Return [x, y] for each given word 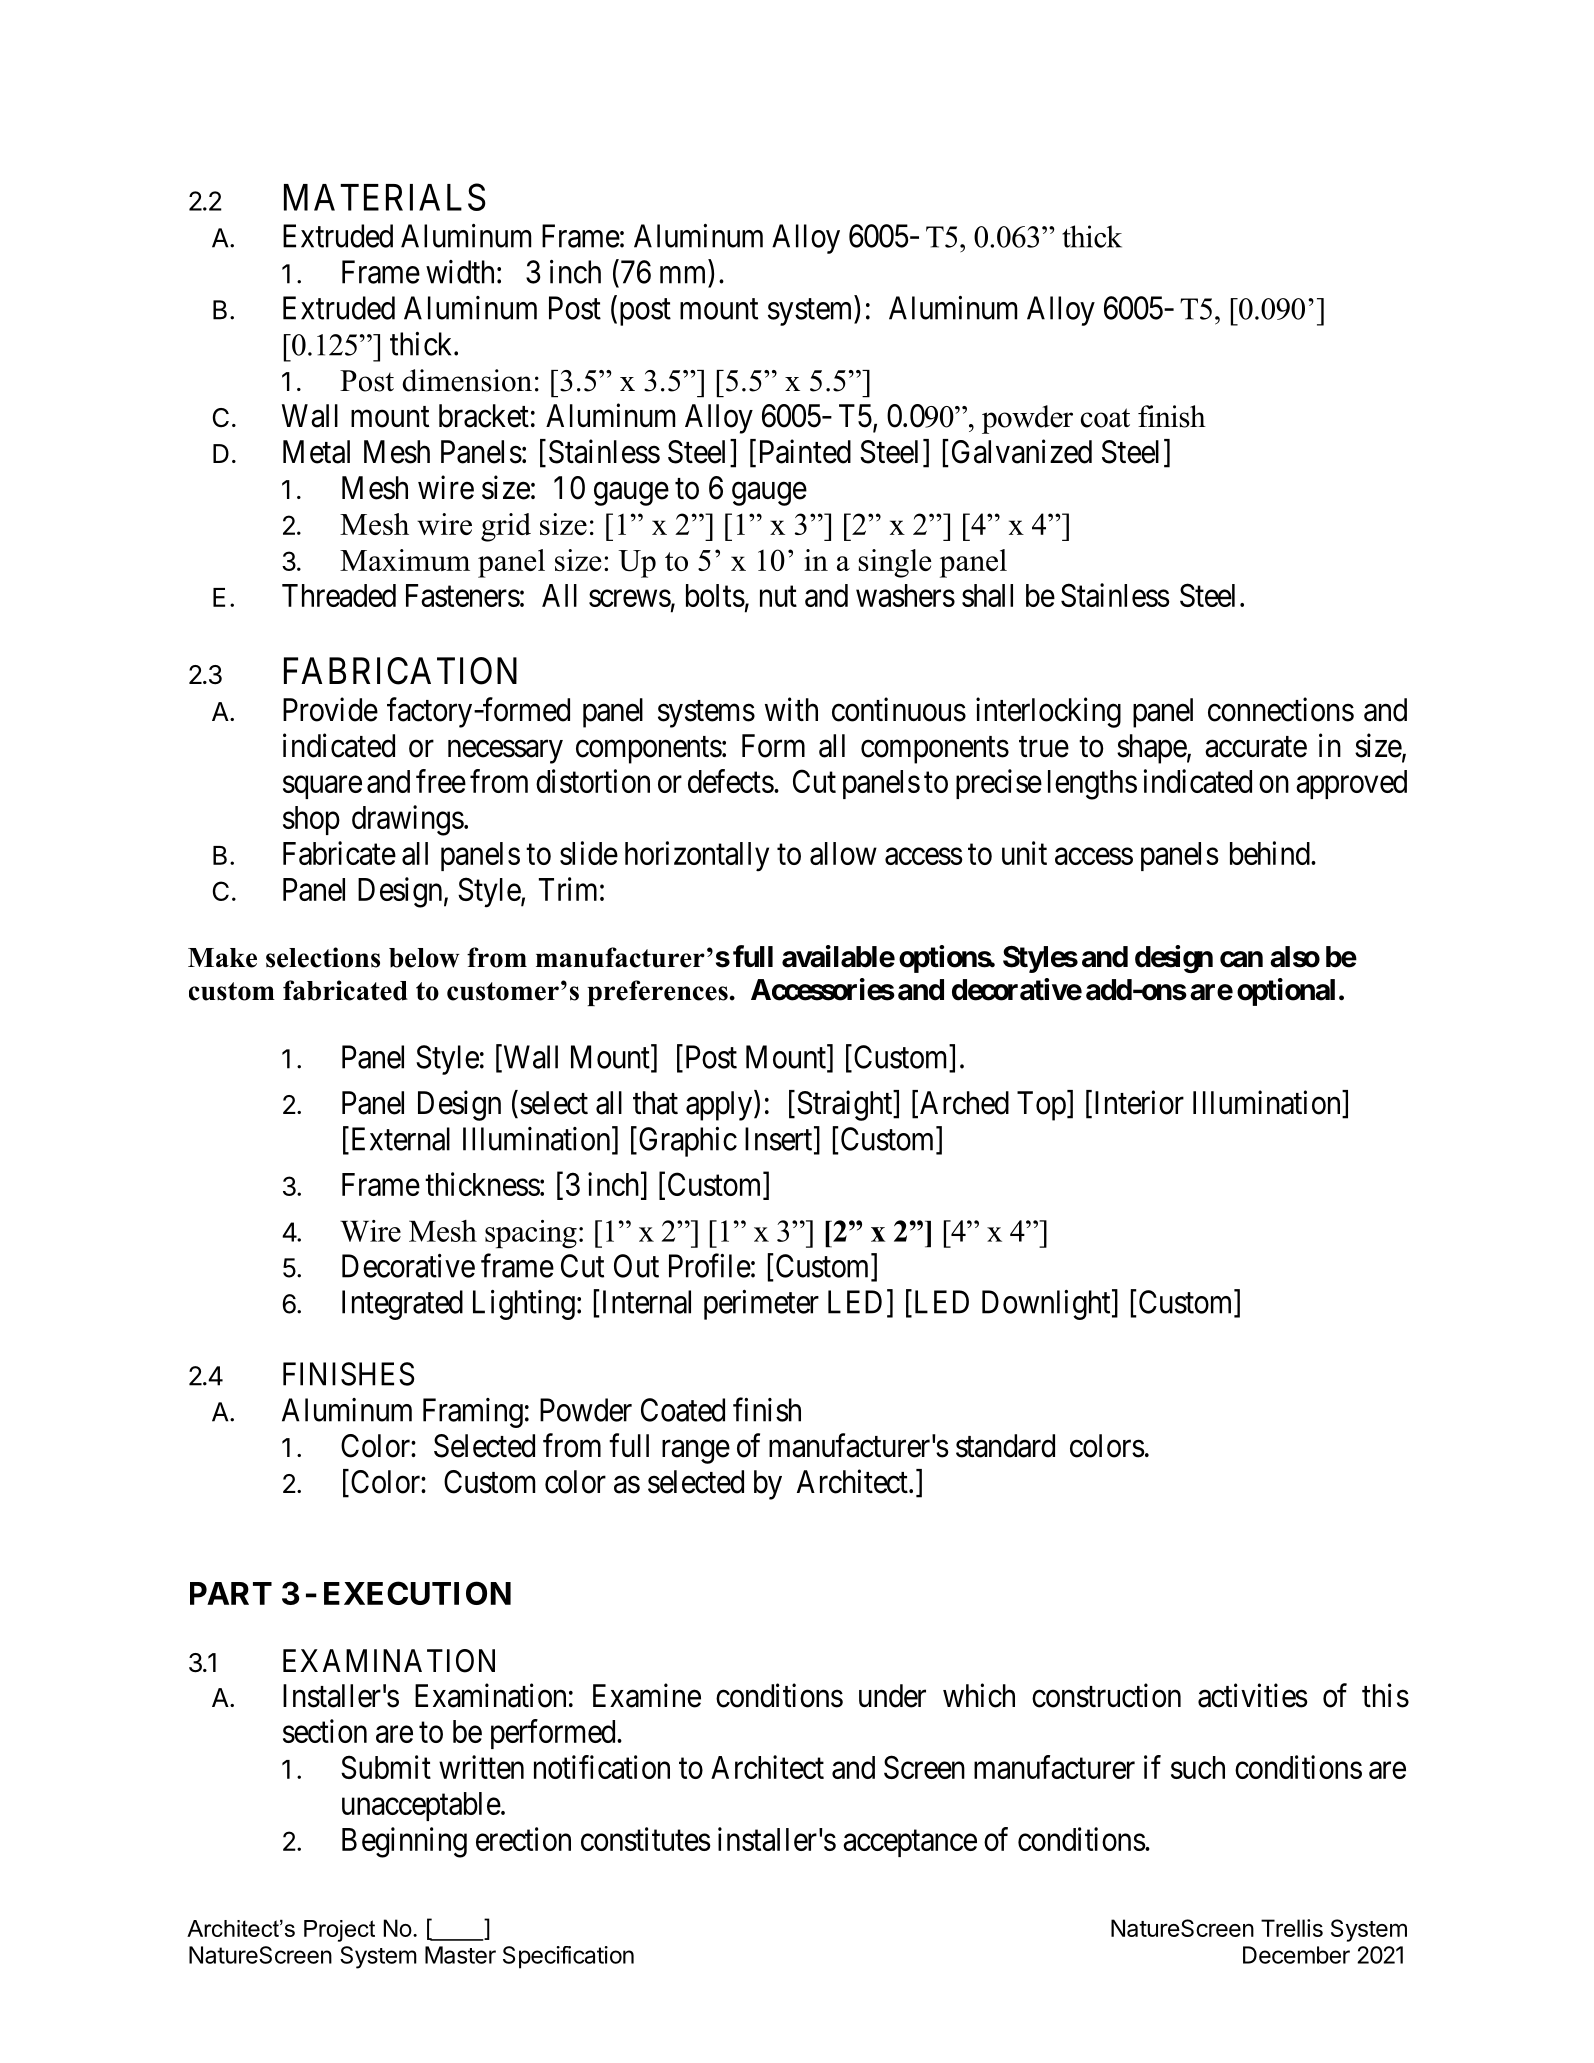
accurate [1256, 747]
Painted [803, 452]
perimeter [761, 1305]
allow [843, 853]
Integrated [402, 1305]
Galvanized [1022, 451]
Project [339, 1931]
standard [1005, 1446]
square [322, 787]
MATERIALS [385, 197]
